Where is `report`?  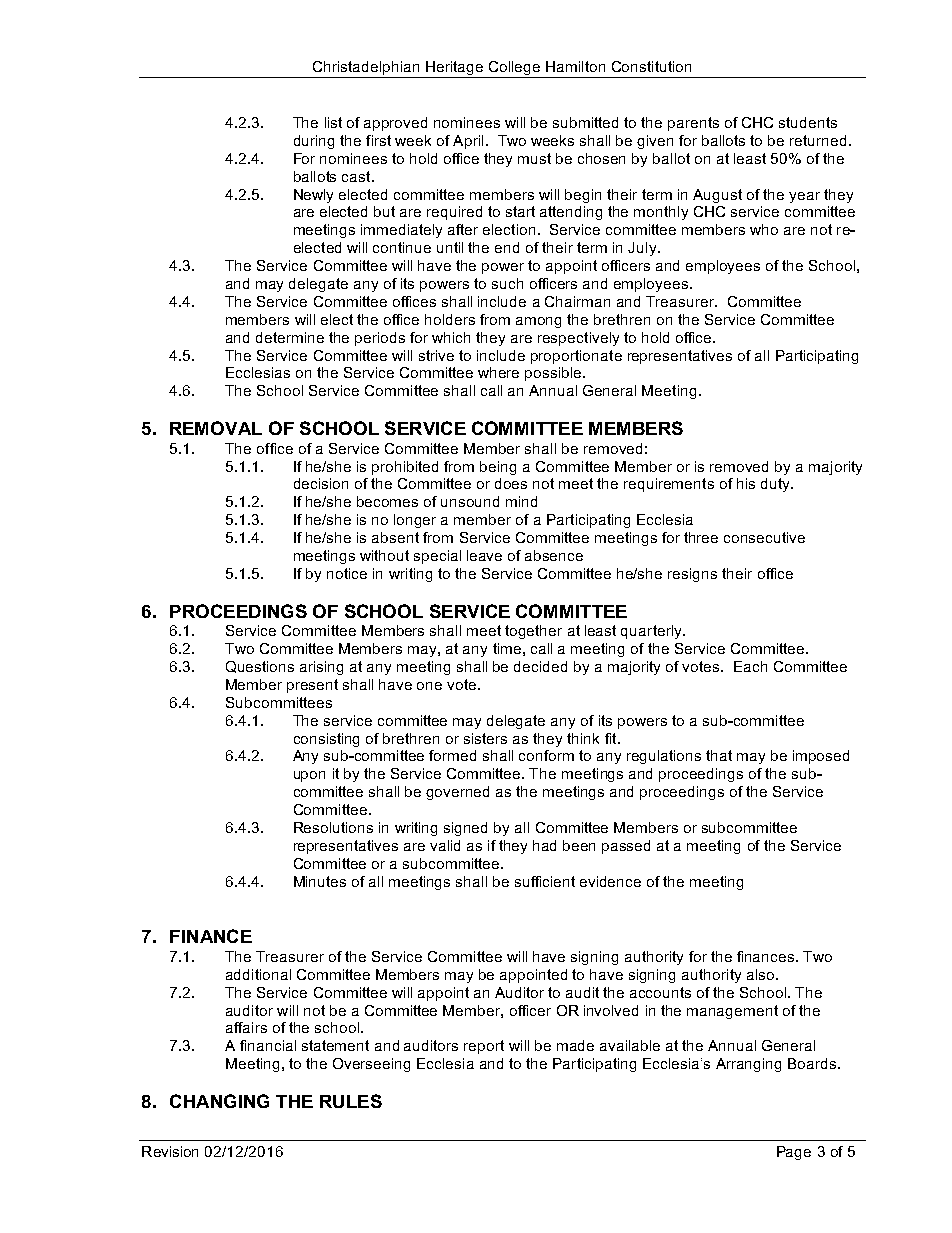 report is located at coordinates (484, 1047).
